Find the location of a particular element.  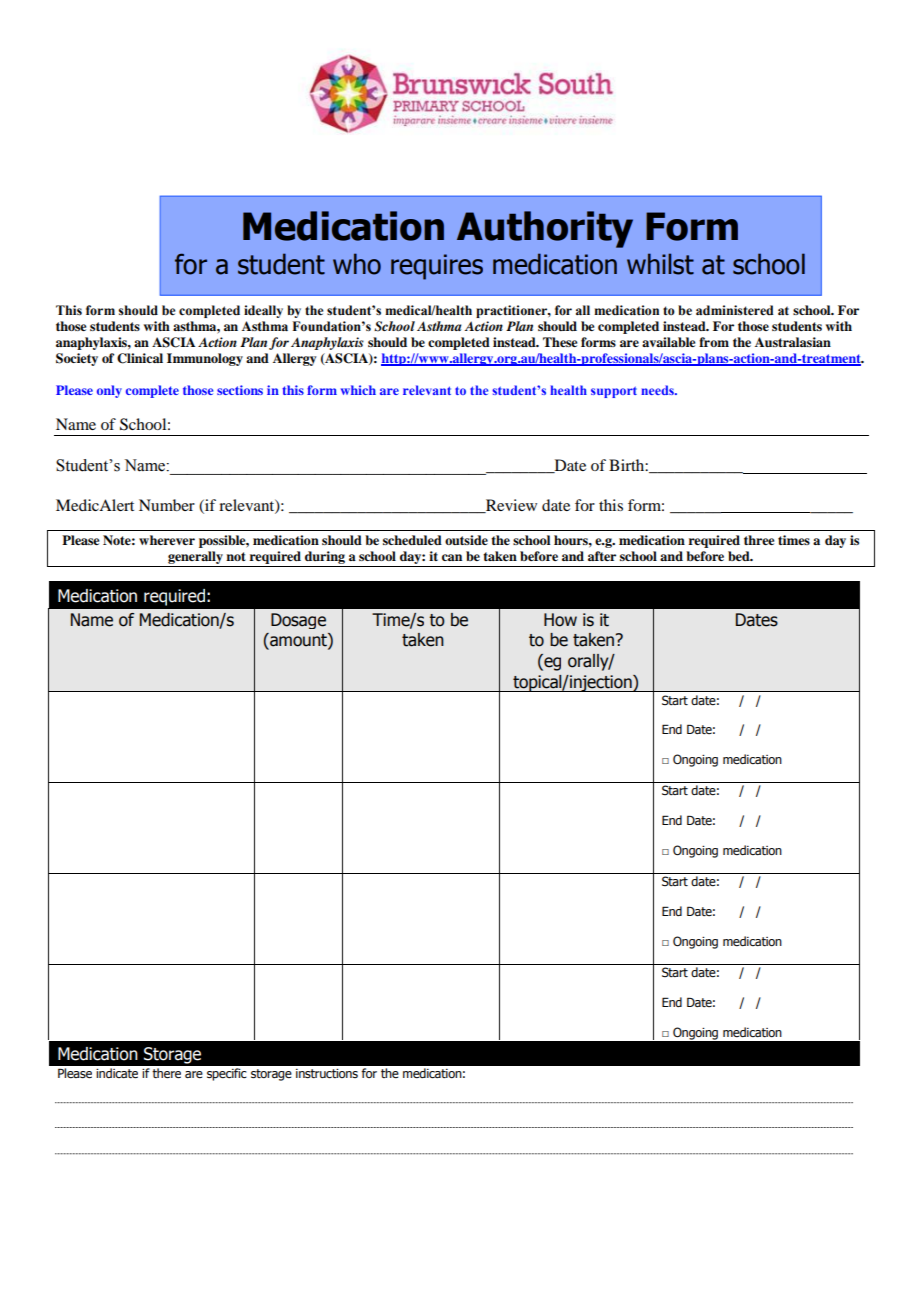

requires is located at coordinates (437, 267).
